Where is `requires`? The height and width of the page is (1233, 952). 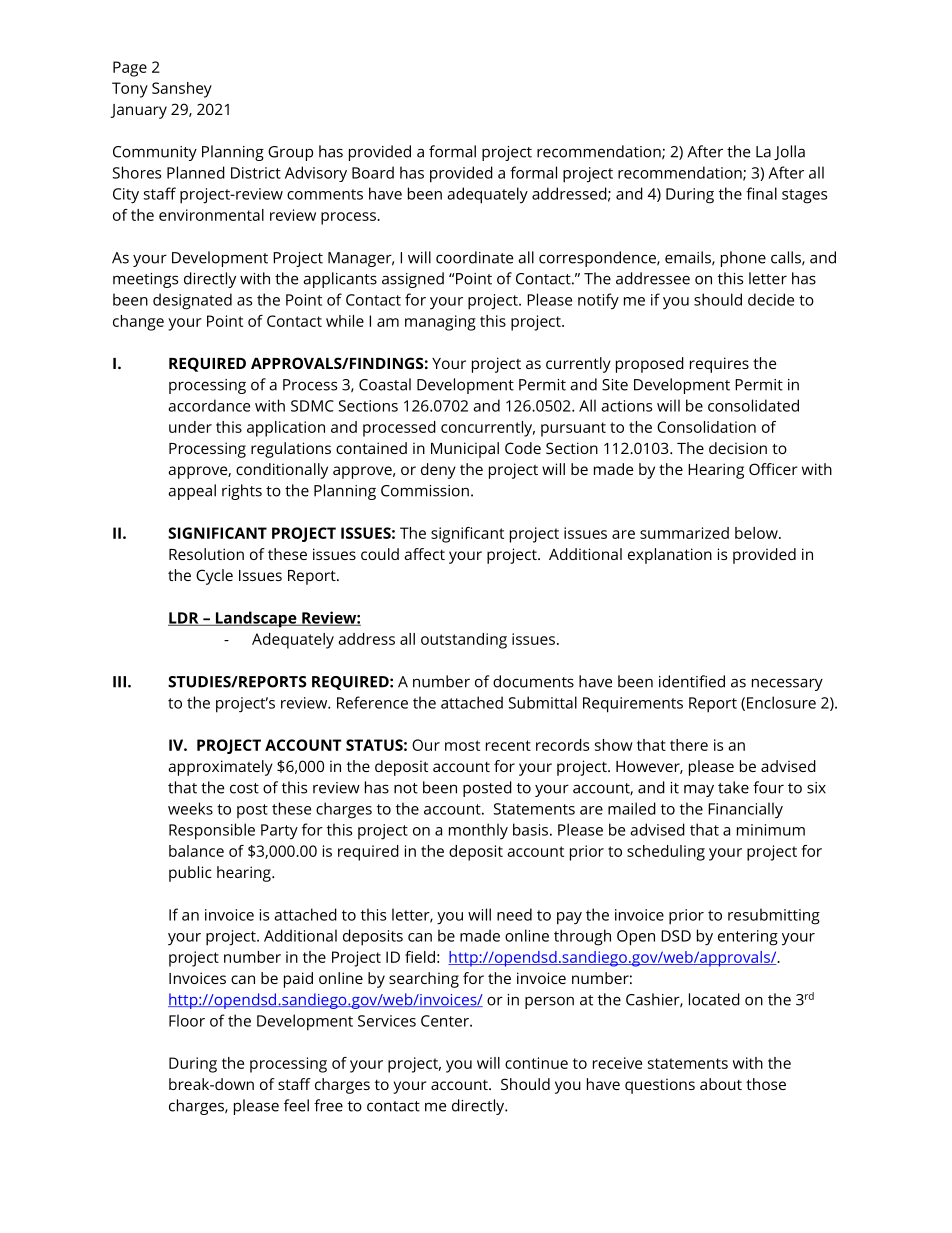 requires is located at coordinates (719, 365).
